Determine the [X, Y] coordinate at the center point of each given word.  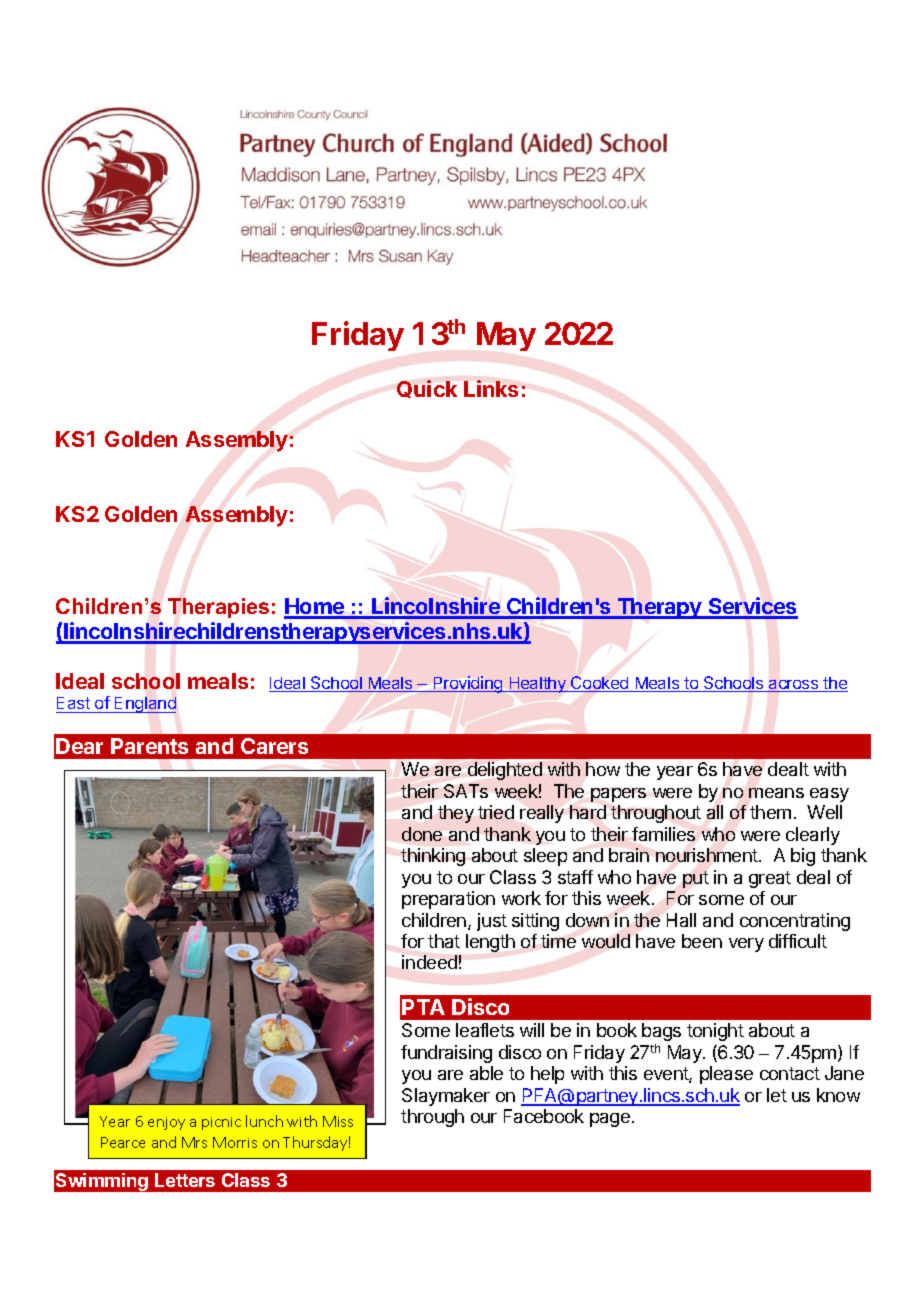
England [144, 705]
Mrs [194, 1142]
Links [491, 388]
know [838, 1095]
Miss [338, 1121]
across [794, 686]
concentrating [795, 922]
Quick [427, 389]
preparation [448, 900]
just [492, 922]
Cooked [600, 684]
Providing [468, 684]
